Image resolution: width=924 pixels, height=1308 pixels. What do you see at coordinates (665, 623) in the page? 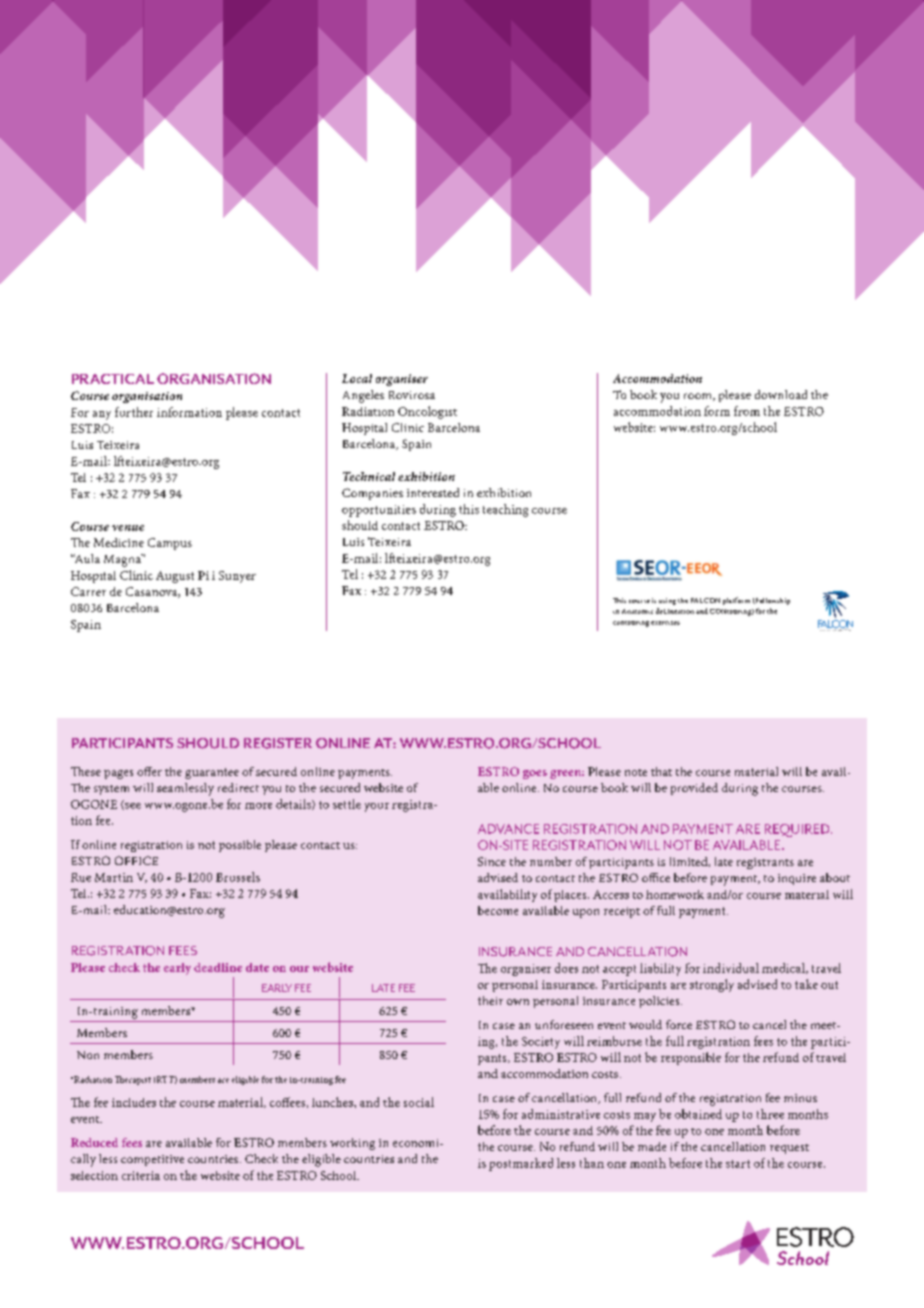
I see `exercises` at bounding box center [665, 623].
